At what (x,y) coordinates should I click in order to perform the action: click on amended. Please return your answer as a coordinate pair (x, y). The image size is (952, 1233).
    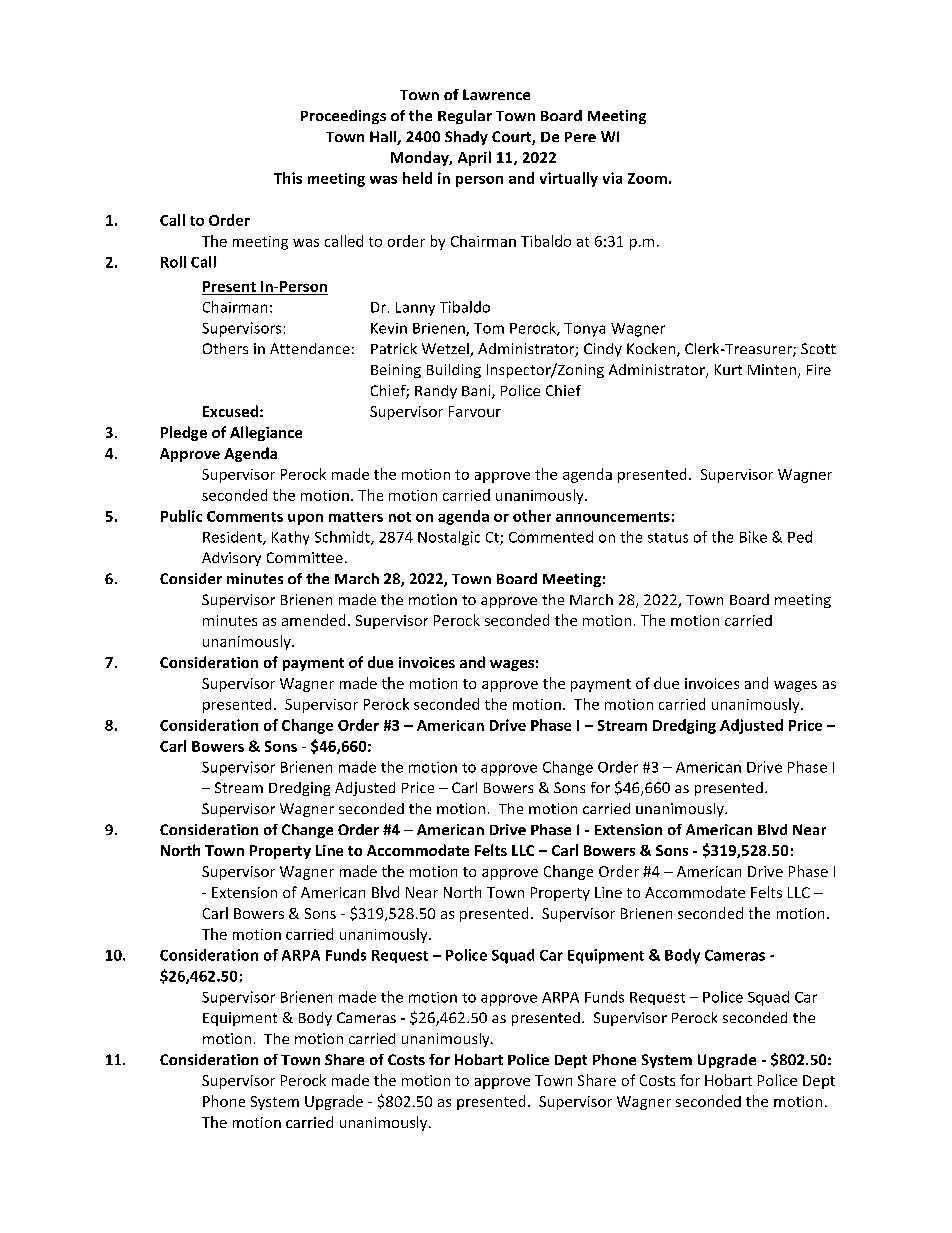
    Looking at the image, I should click on (313, 620).
